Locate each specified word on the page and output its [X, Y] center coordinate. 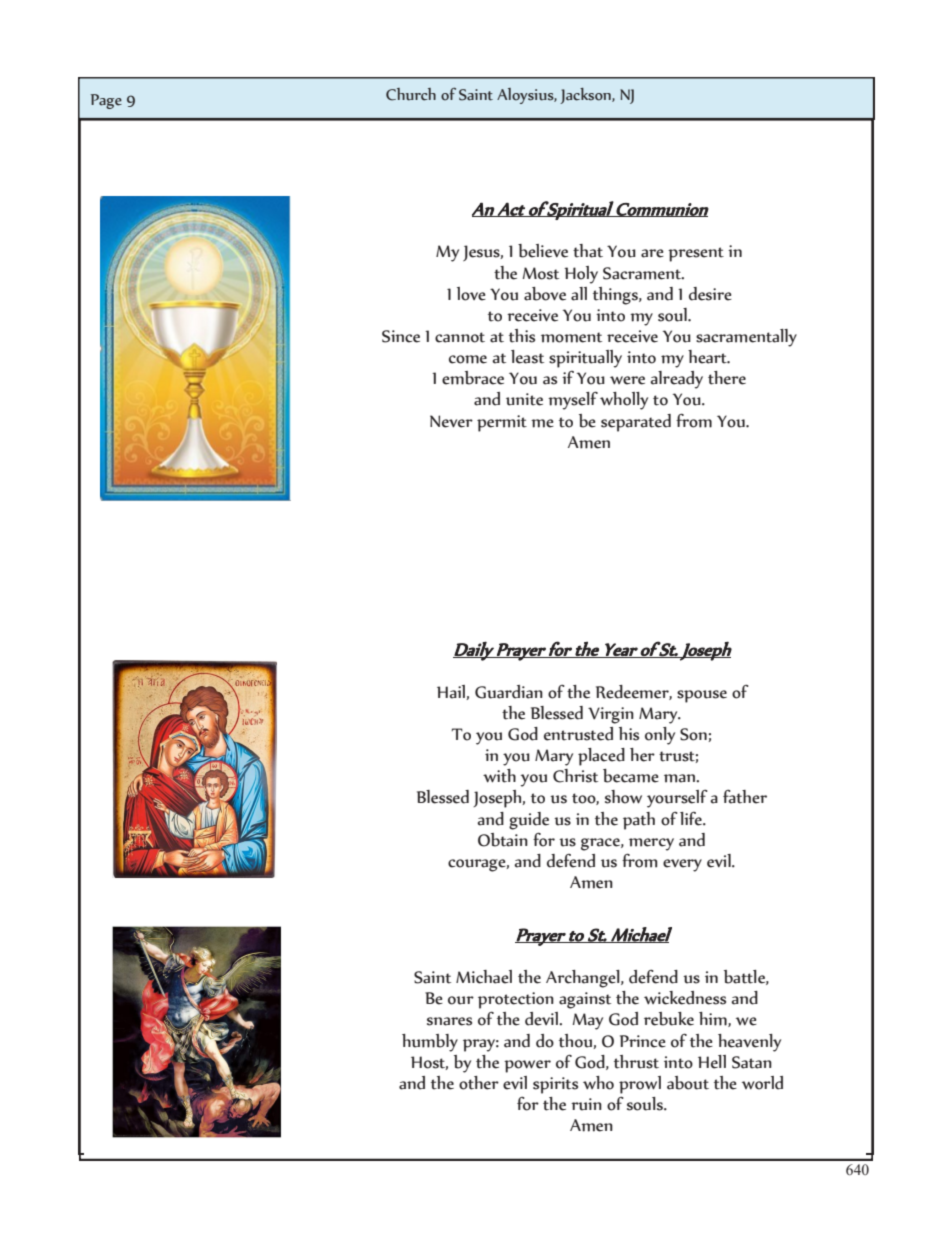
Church [411, 94]
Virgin [611, 715]
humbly [430, 1043]
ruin [586, 1104]
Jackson [586, 96]
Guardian [509, 692]
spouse [702, 696]
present [696, 254]
